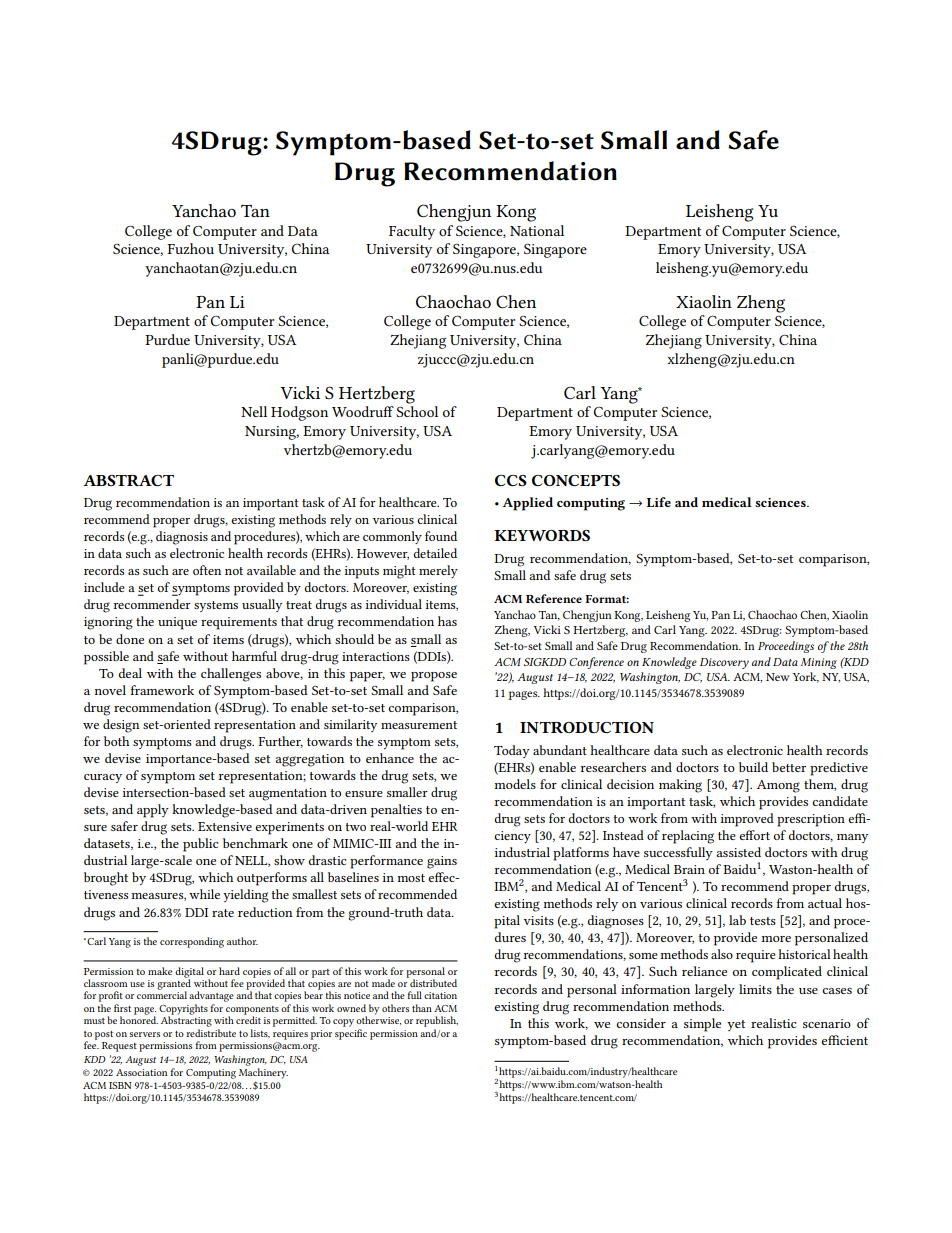 The width and height of the page is (952, 1233). Describe the element at coordinates (412, 232) in the page. I see `Faculty` at that location.
